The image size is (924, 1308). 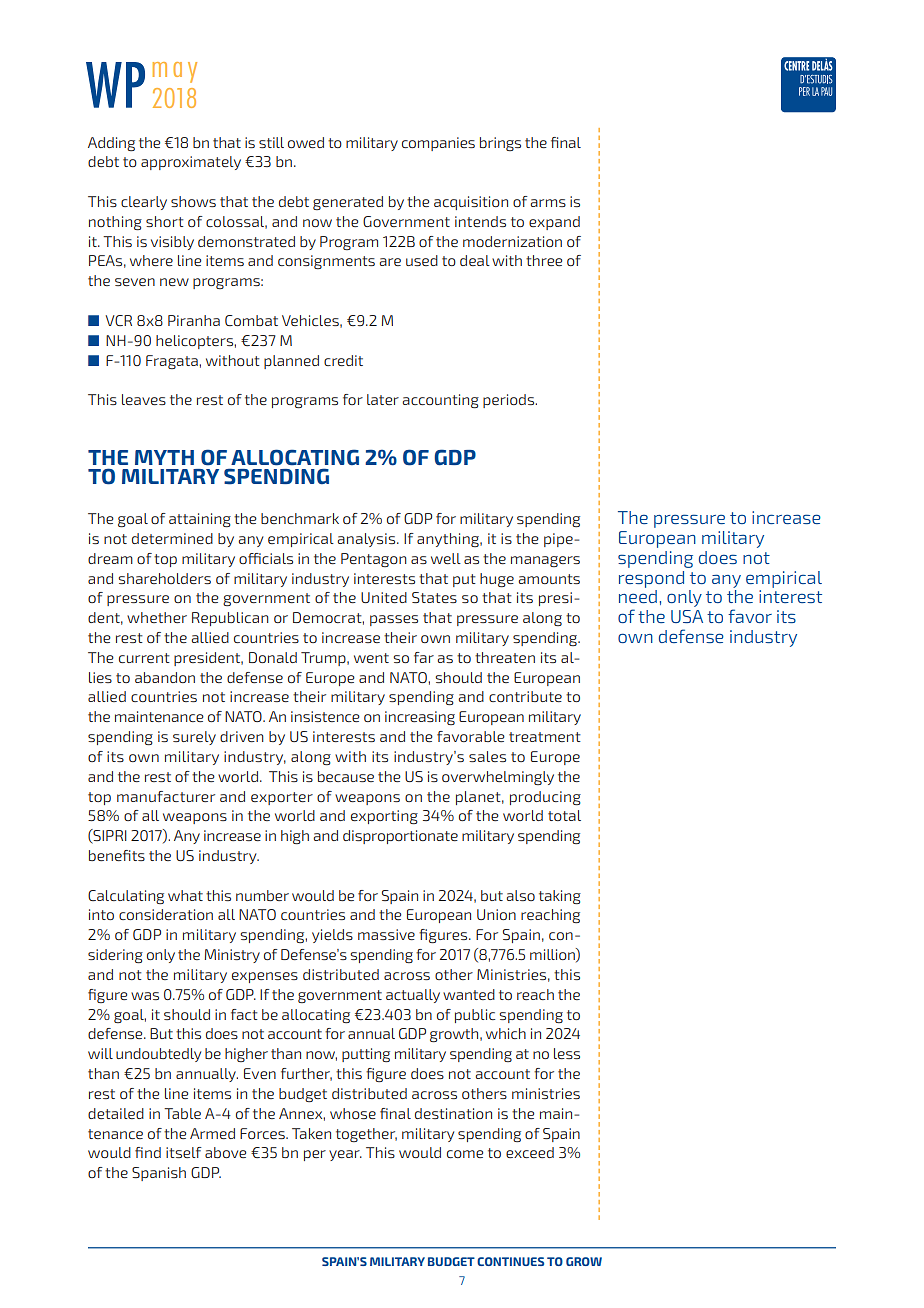 I want to click on total, so click(x=564, y=815).
